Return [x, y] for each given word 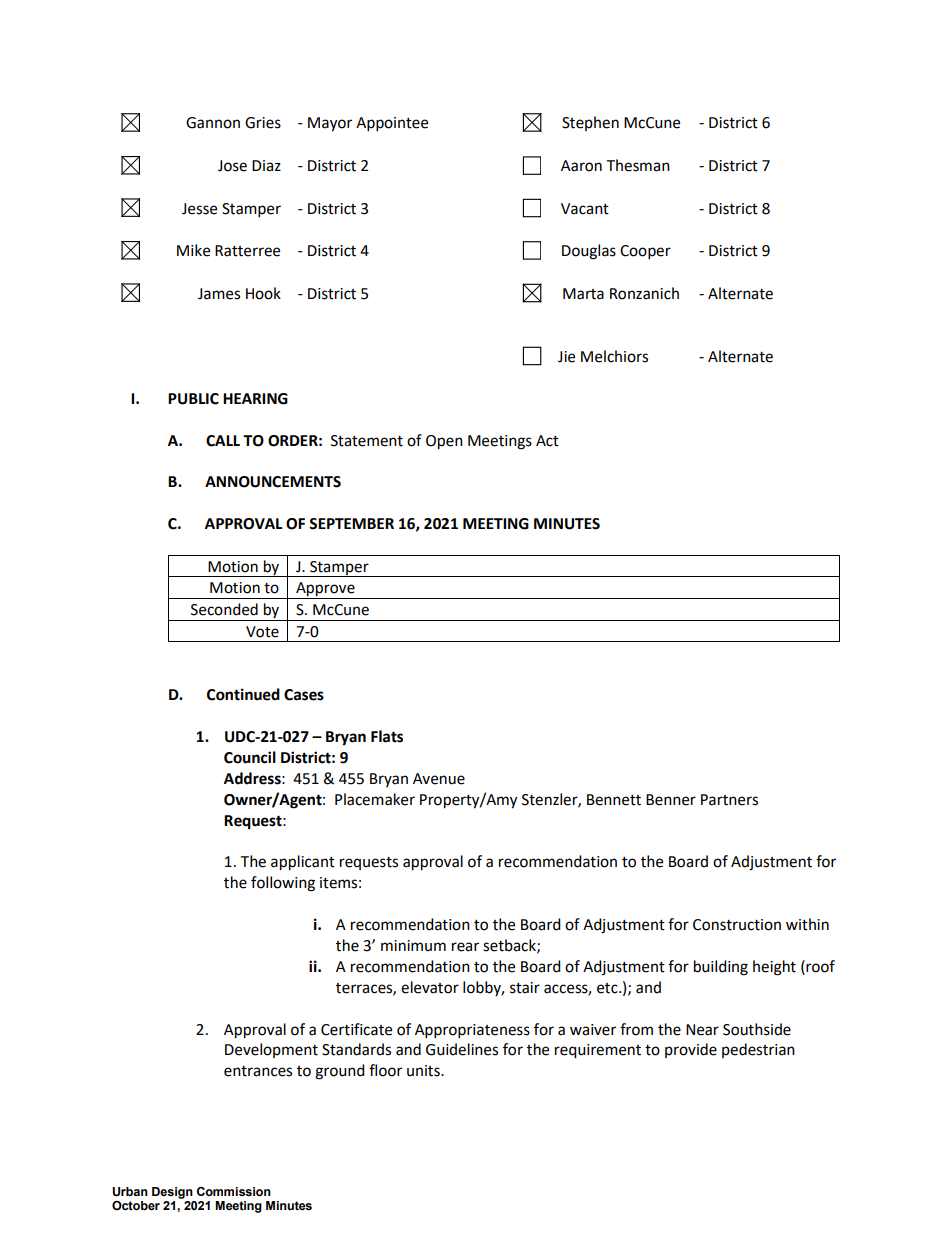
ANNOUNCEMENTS [273, 482]
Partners [729, 800]
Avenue [439, 779]
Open [444, 442]
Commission [234, 1192]
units [424, 1071]
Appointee [392, 124]
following [283, 884]
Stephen [590, 123]
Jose [232, 166]
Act [547, 441]
